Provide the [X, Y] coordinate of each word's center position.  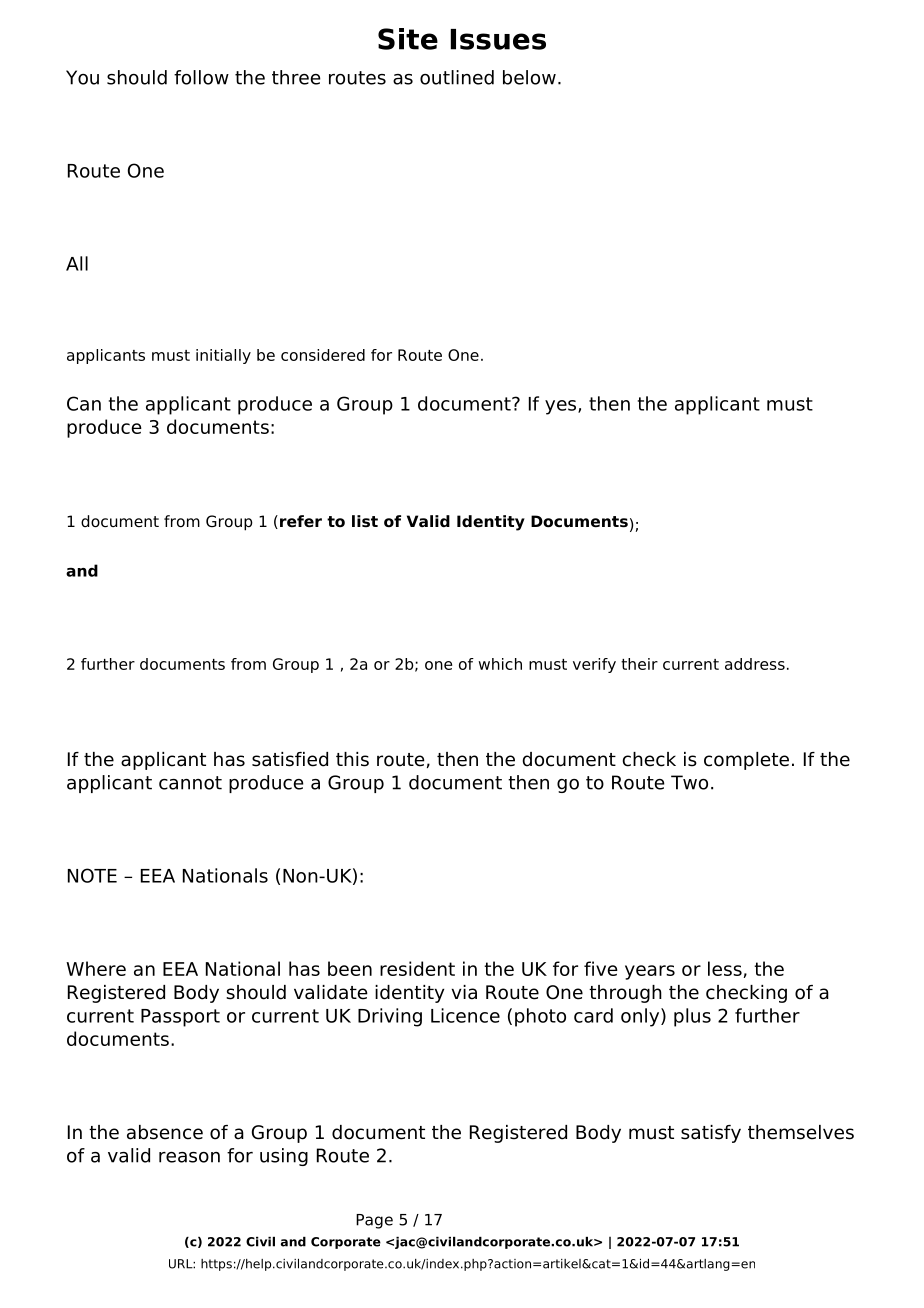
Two [689, 782]
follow [201, 77]
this [352, 759]
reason [189, 1157]
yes [562, 407]
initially [223, 356]
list [365, 521]
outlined [457, 77]
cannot [190, 783]
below [529, 77]
